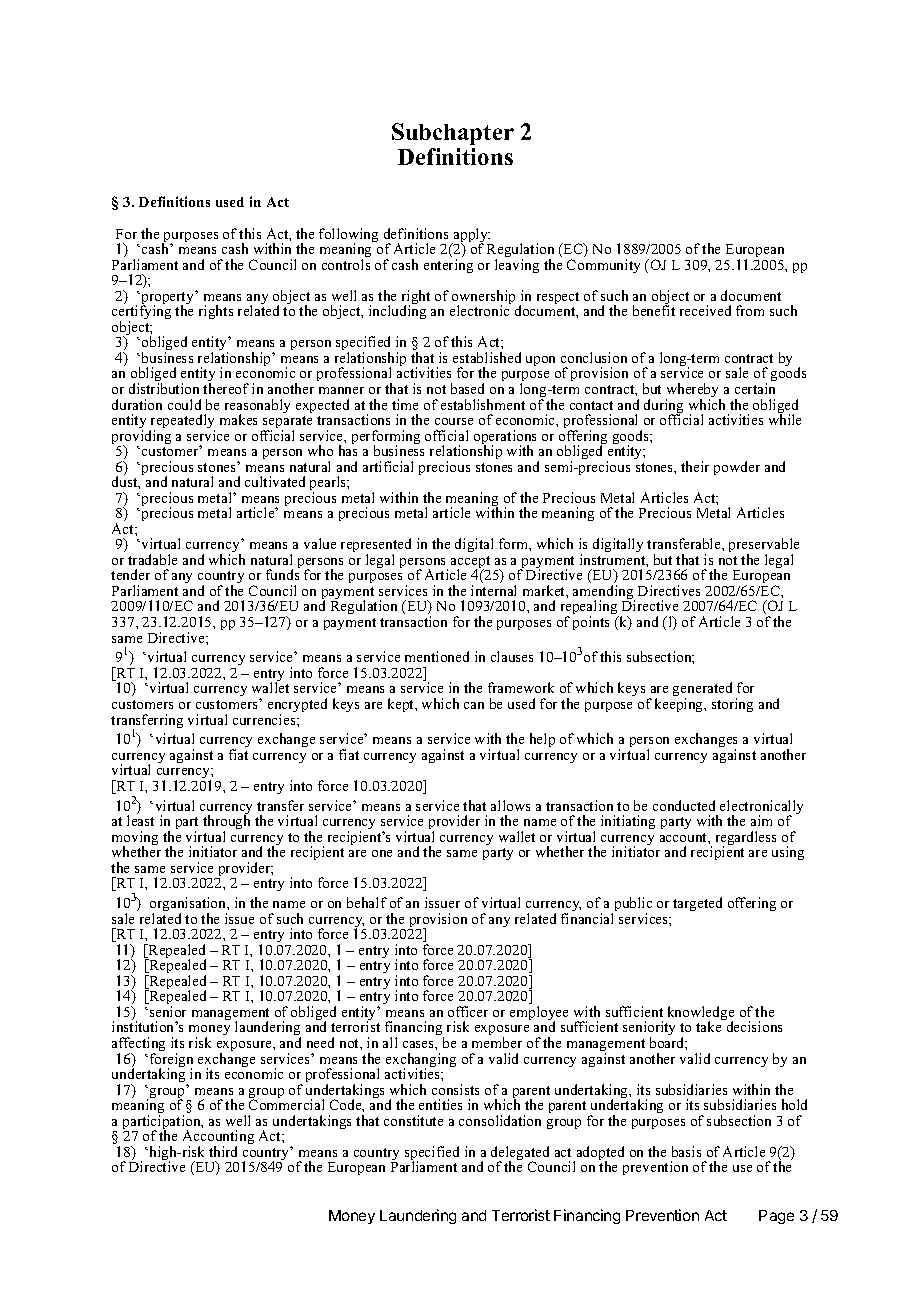 The image size is (924, 1308). I want to click on officer, so click(468, 1011).
